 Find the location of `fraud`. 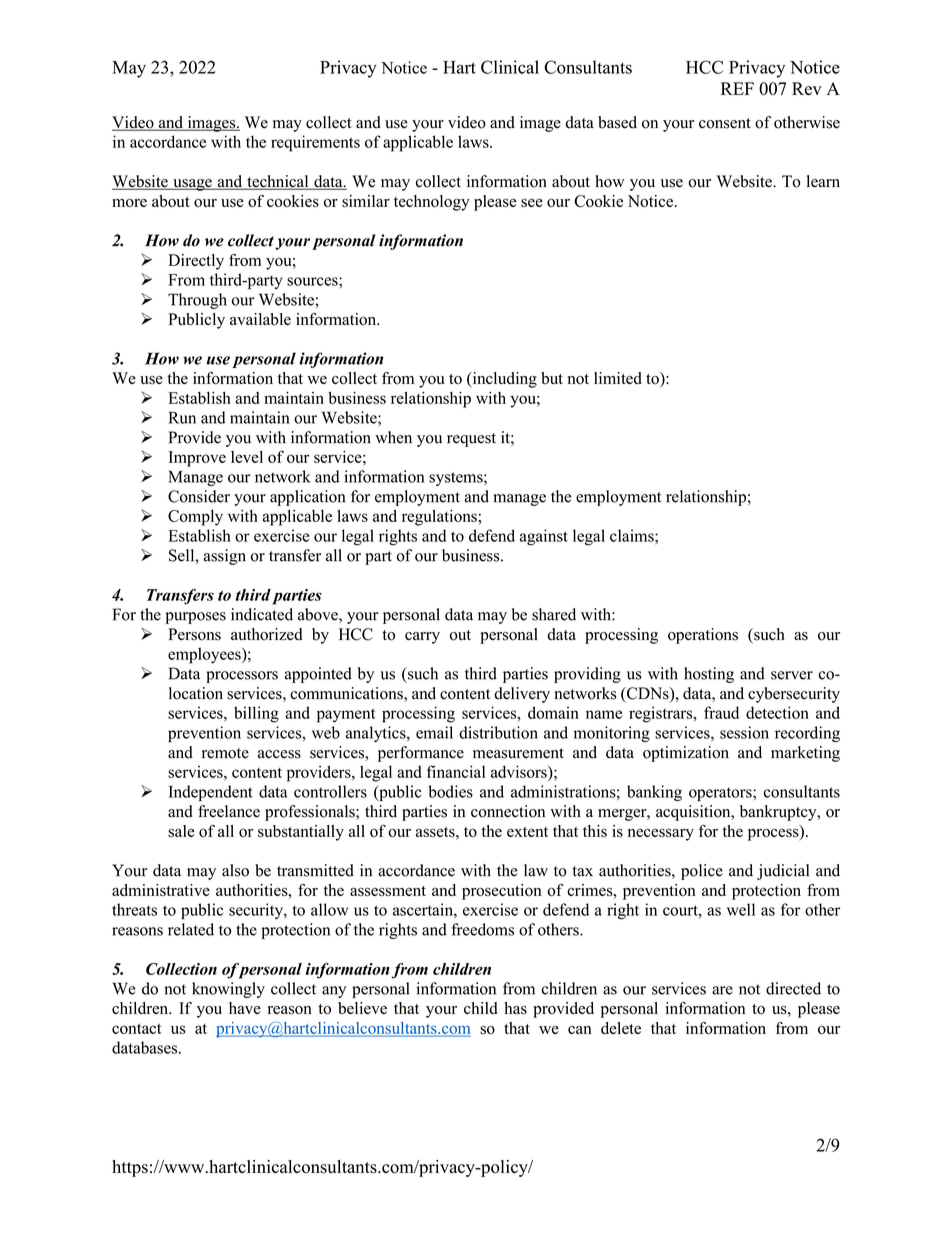

fraud is located at coordinates (721, 712).
